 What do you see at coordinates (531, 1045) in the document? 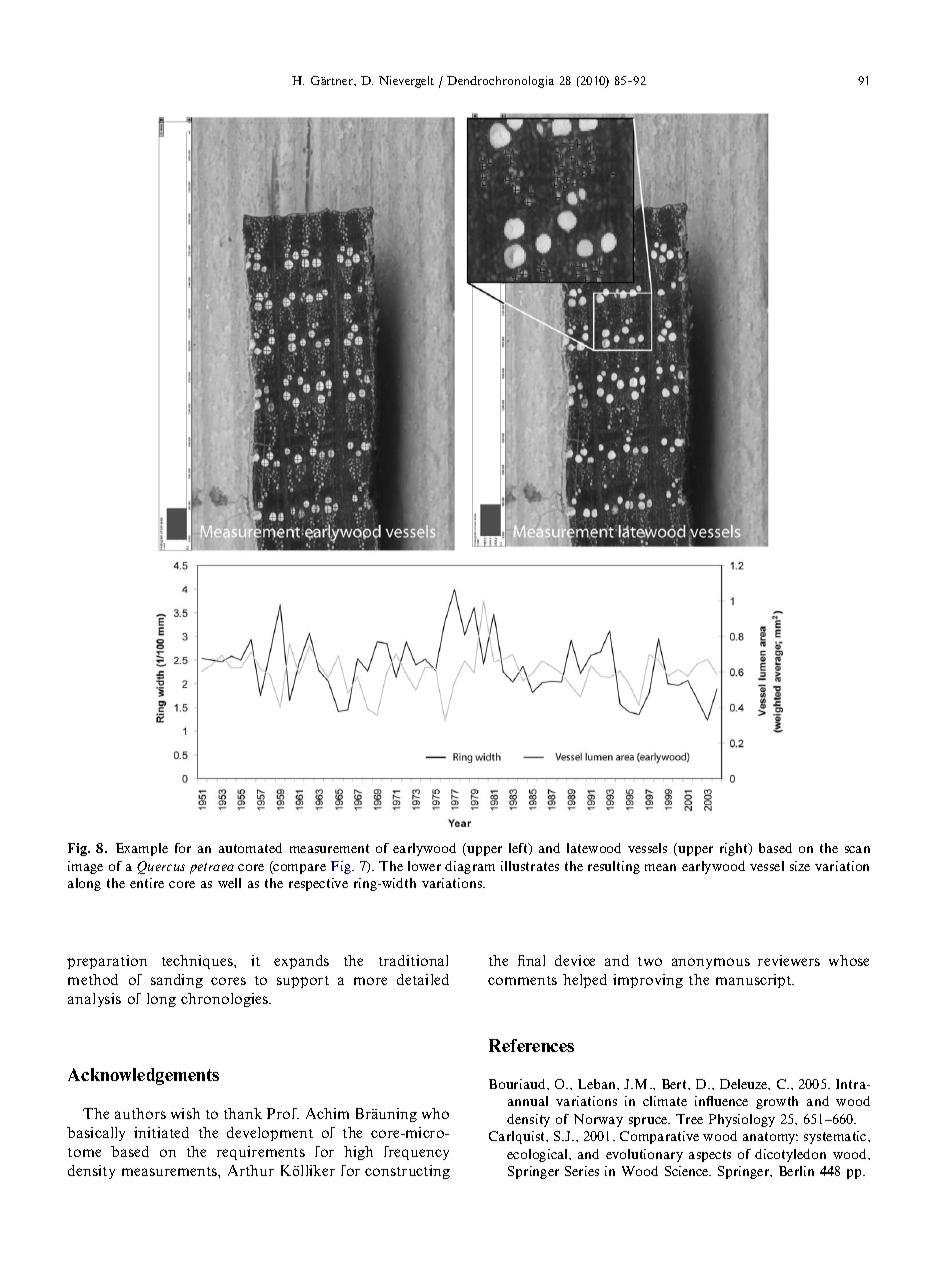
I see `References` at bounding box center [531, 1045].
